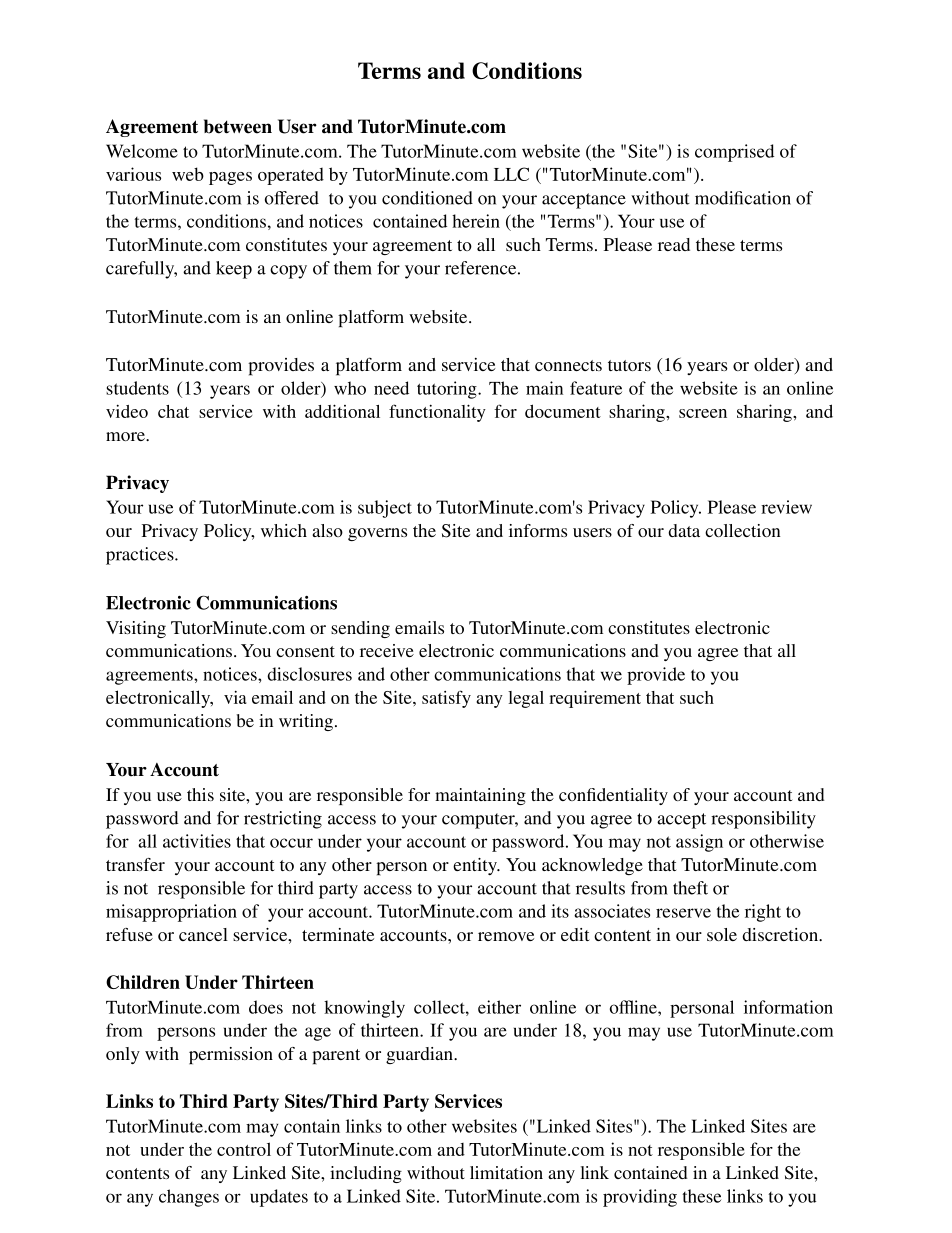  What do you see at coordinates (734, 153) in the screenshot?
I see `comprised` at bounding box center [734, 153].
